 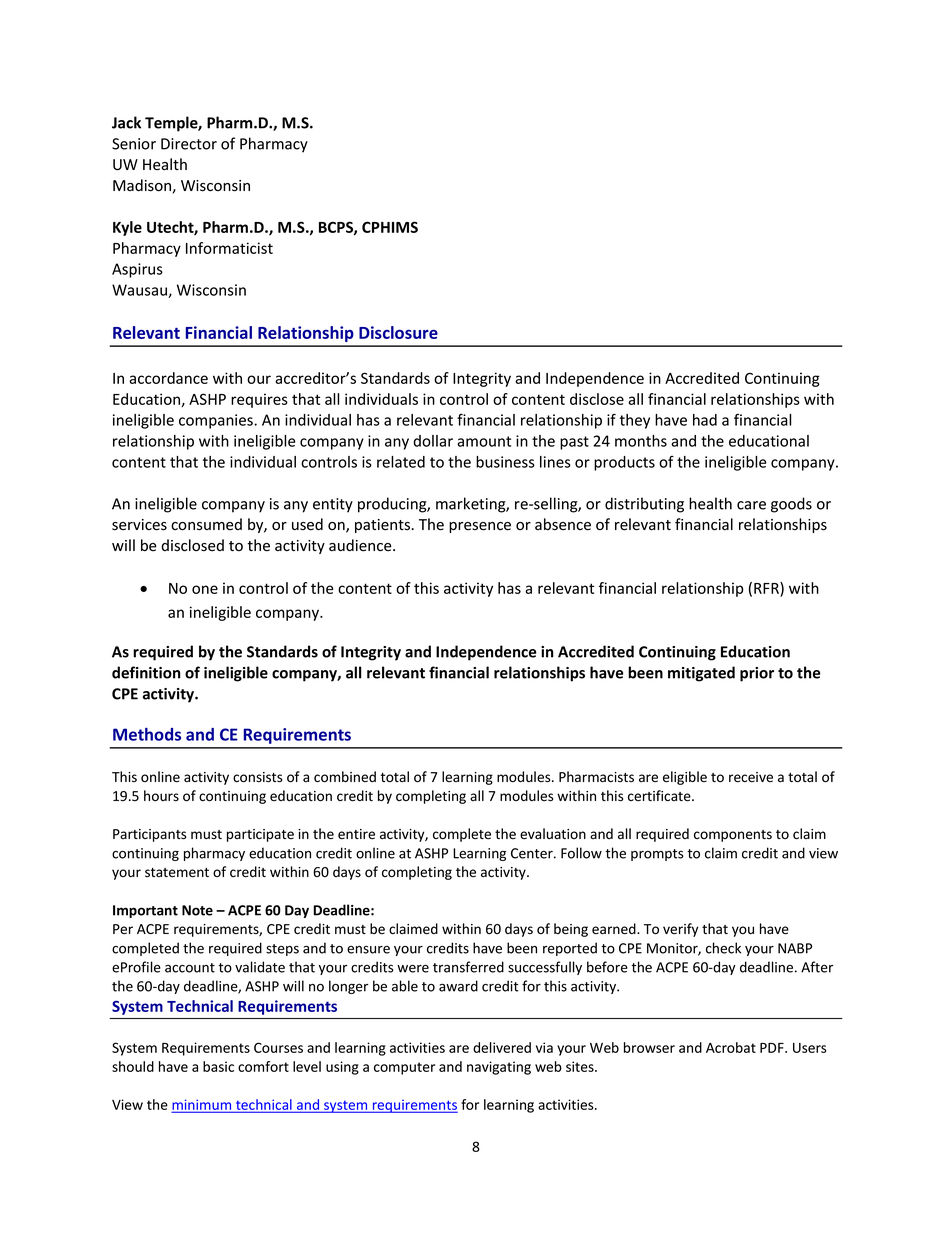 I want to click on consists, so click(x=257, y=777).
